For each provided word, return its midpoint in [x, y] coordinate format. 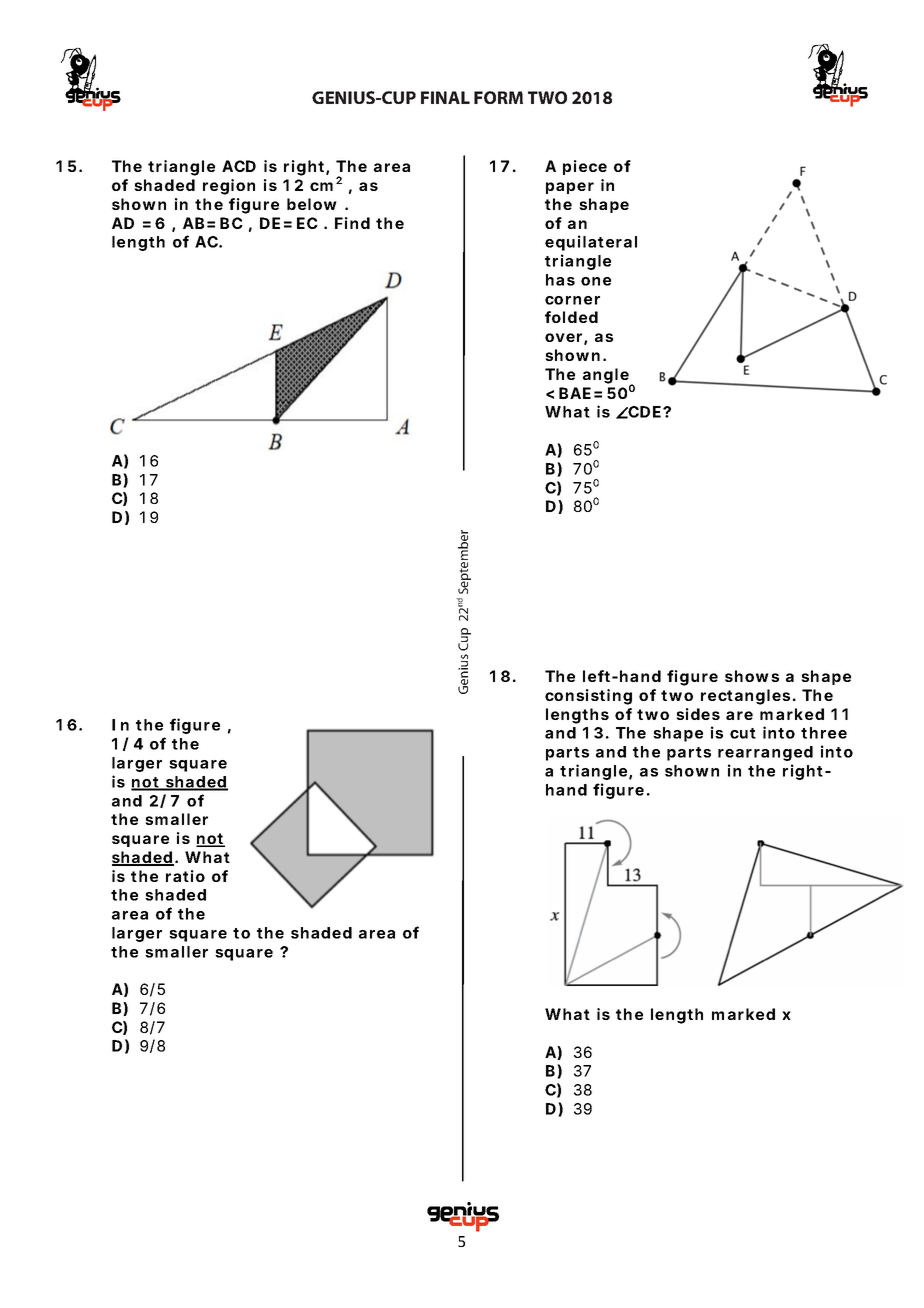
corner [572, 300]
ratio [185, 876]
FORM [498, 97]
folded [571, 317]
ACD [239, 166]
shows [752, 676]
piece [585, 167]
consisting [588, 697]
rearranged [765, 753]
